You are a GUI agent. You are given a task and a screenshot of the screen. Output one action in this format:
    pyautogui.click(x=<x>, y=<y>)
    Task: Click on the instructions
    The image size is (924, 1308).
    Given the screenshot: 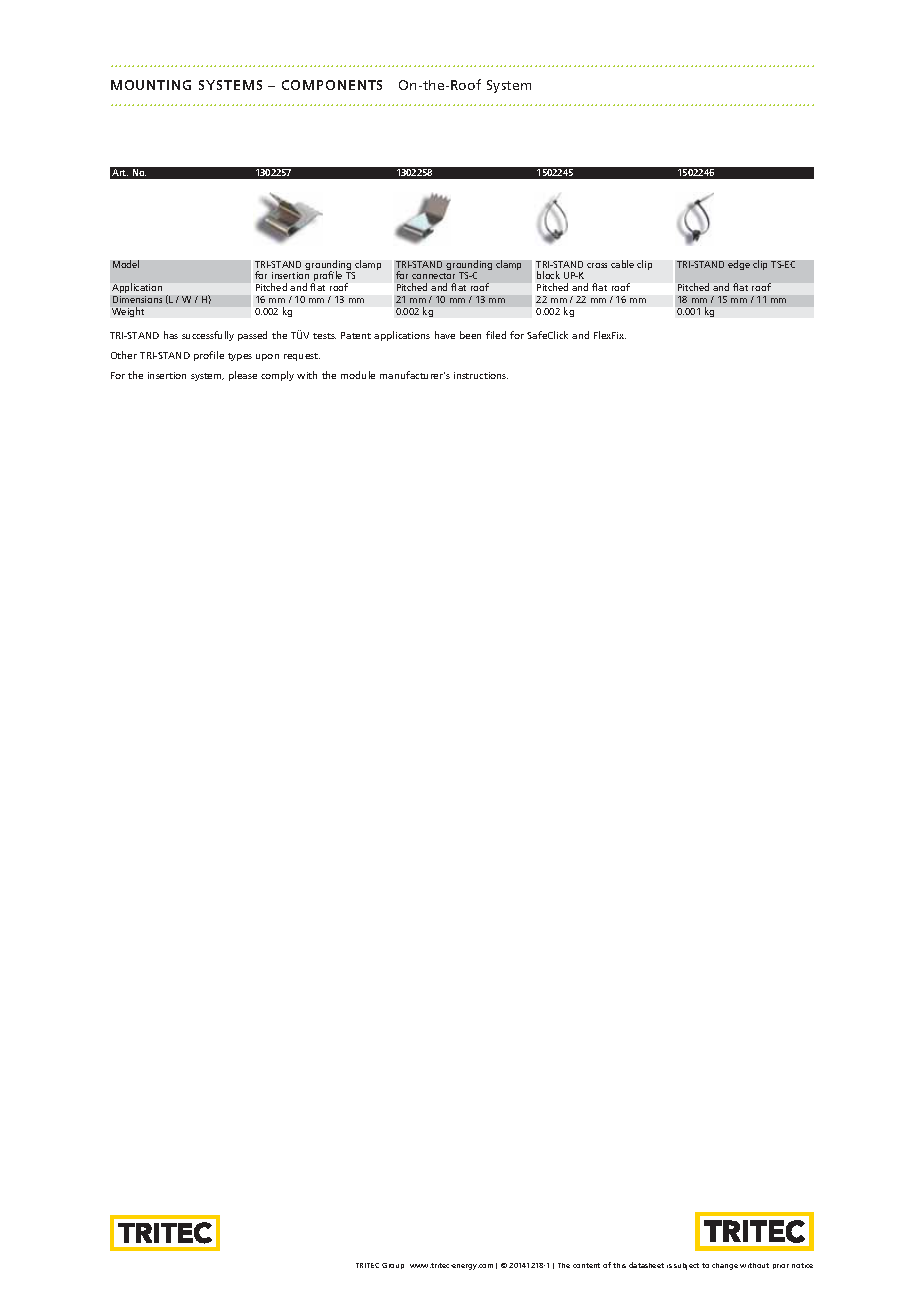 What is the action you would take?
    pyautogui.click(x=481, y=375)
